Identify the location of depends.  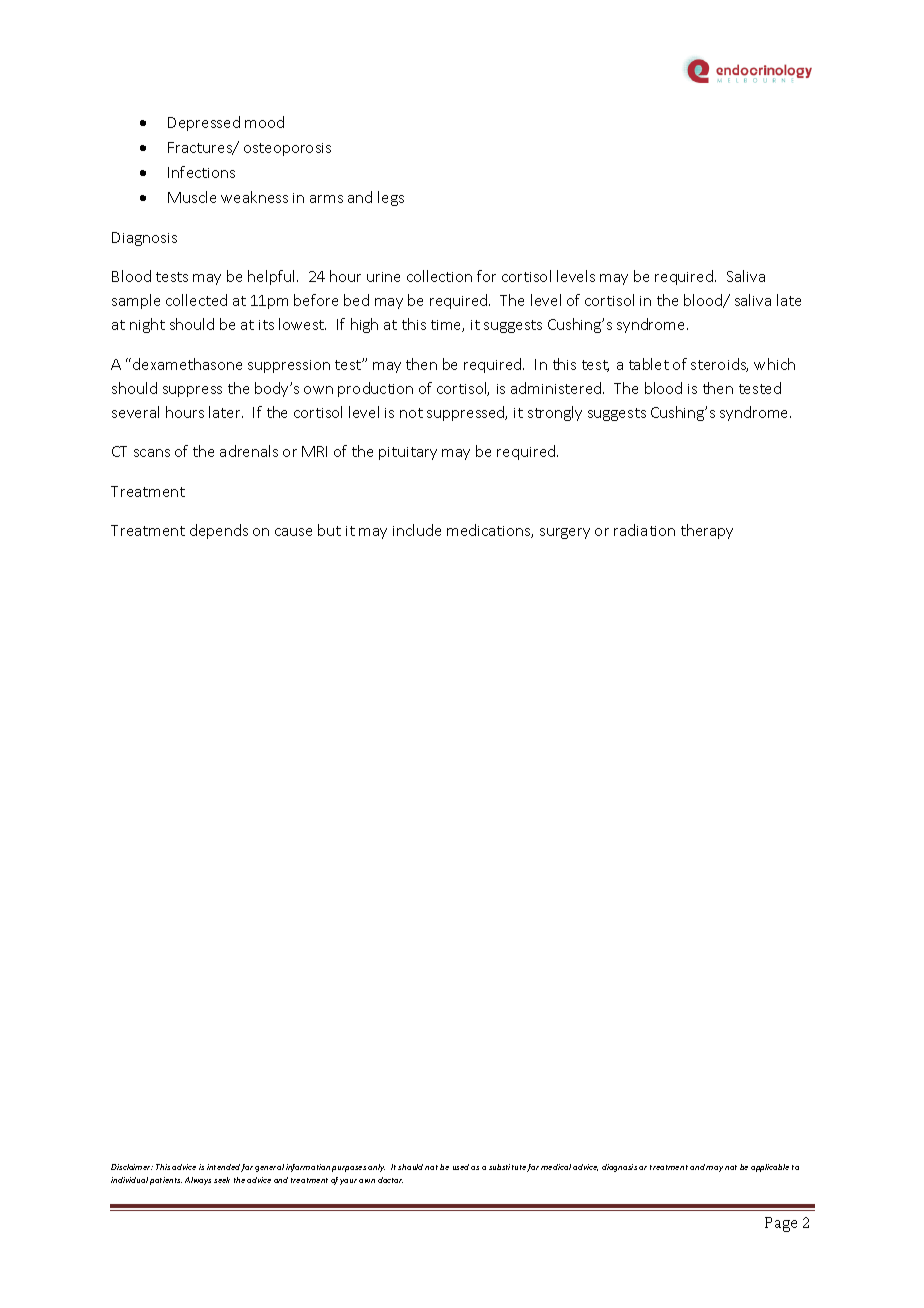
(219, 531).
